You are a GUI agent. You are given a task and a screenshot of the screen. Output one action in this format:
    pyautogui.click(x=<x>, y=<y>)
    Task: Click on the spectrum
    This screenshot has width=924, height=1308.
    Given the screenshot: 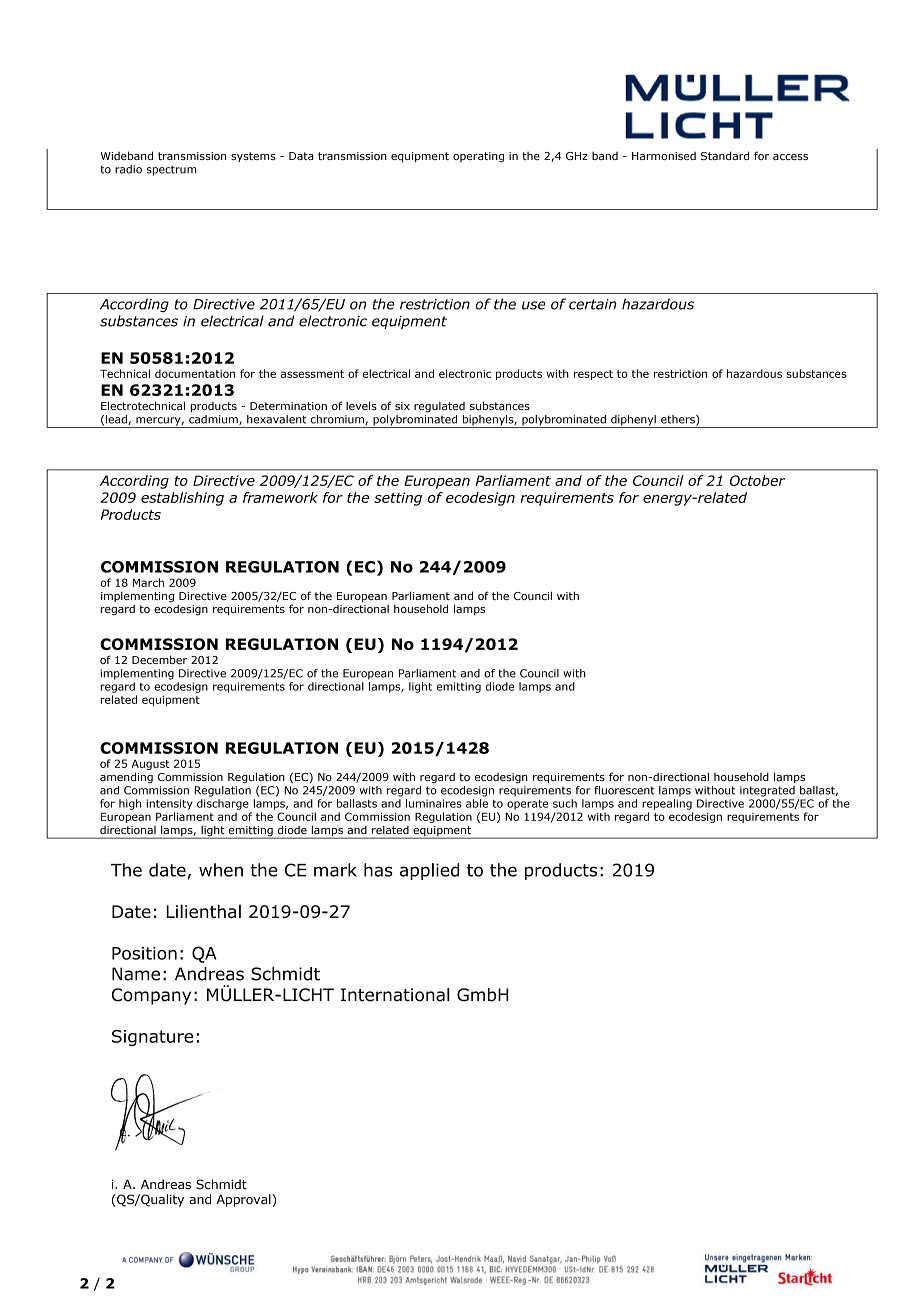 What is the action you would take?
    pyautogui.click(x=172, y=170)
